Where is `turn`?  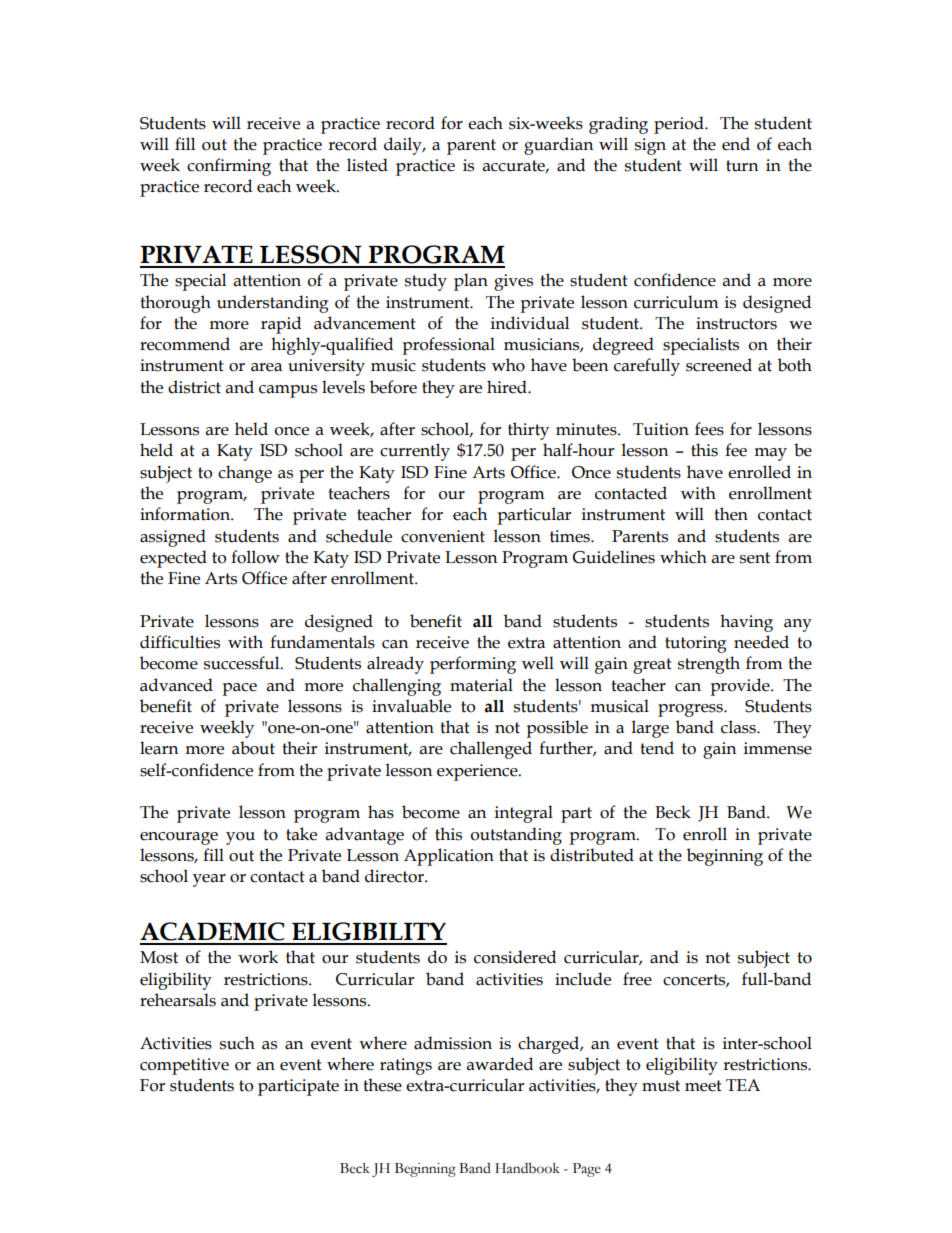 turn is located at coordinates (742, 166).
